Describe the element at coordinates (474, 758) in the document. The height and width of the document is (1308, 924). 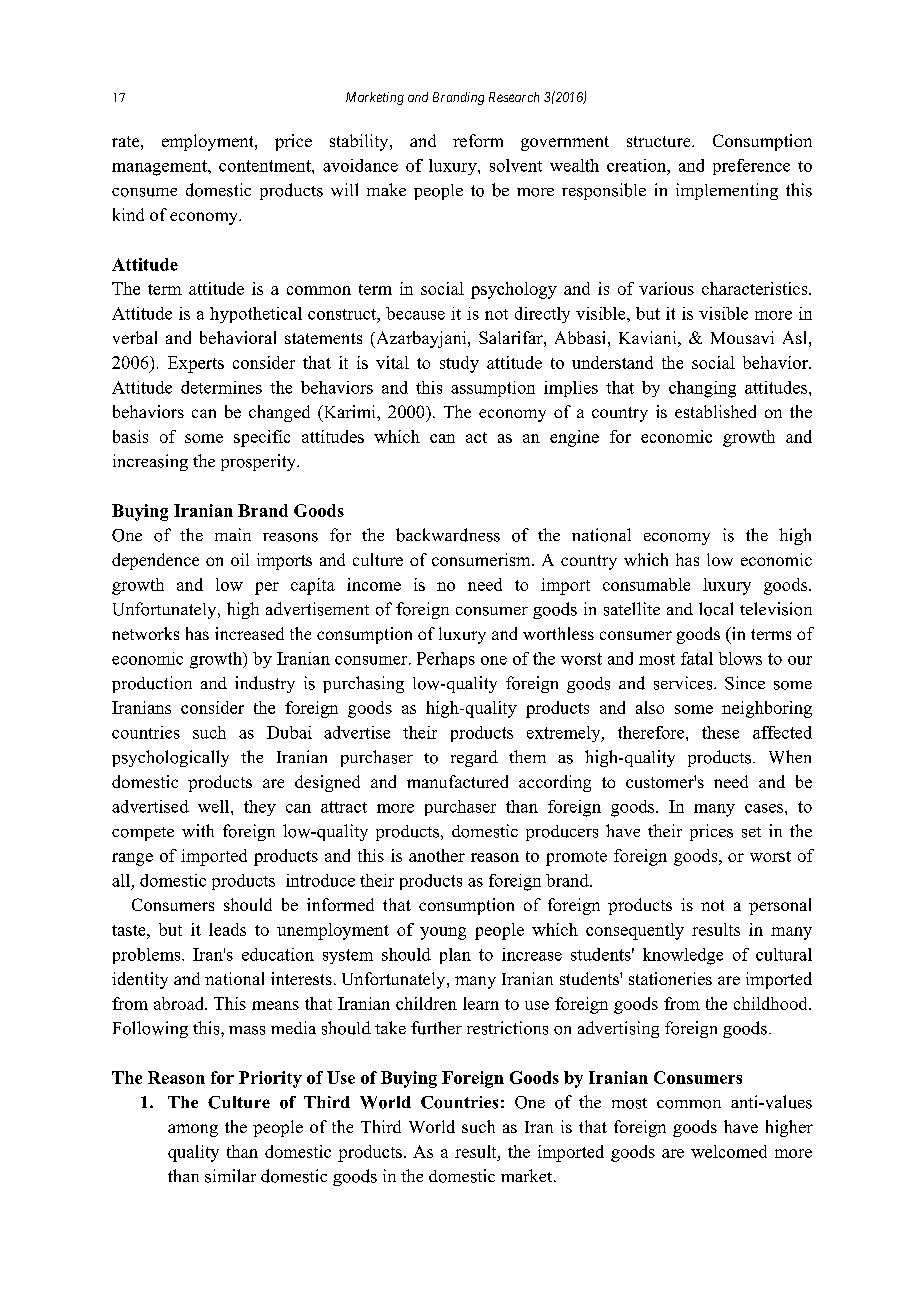
I see `regard` at that location.
